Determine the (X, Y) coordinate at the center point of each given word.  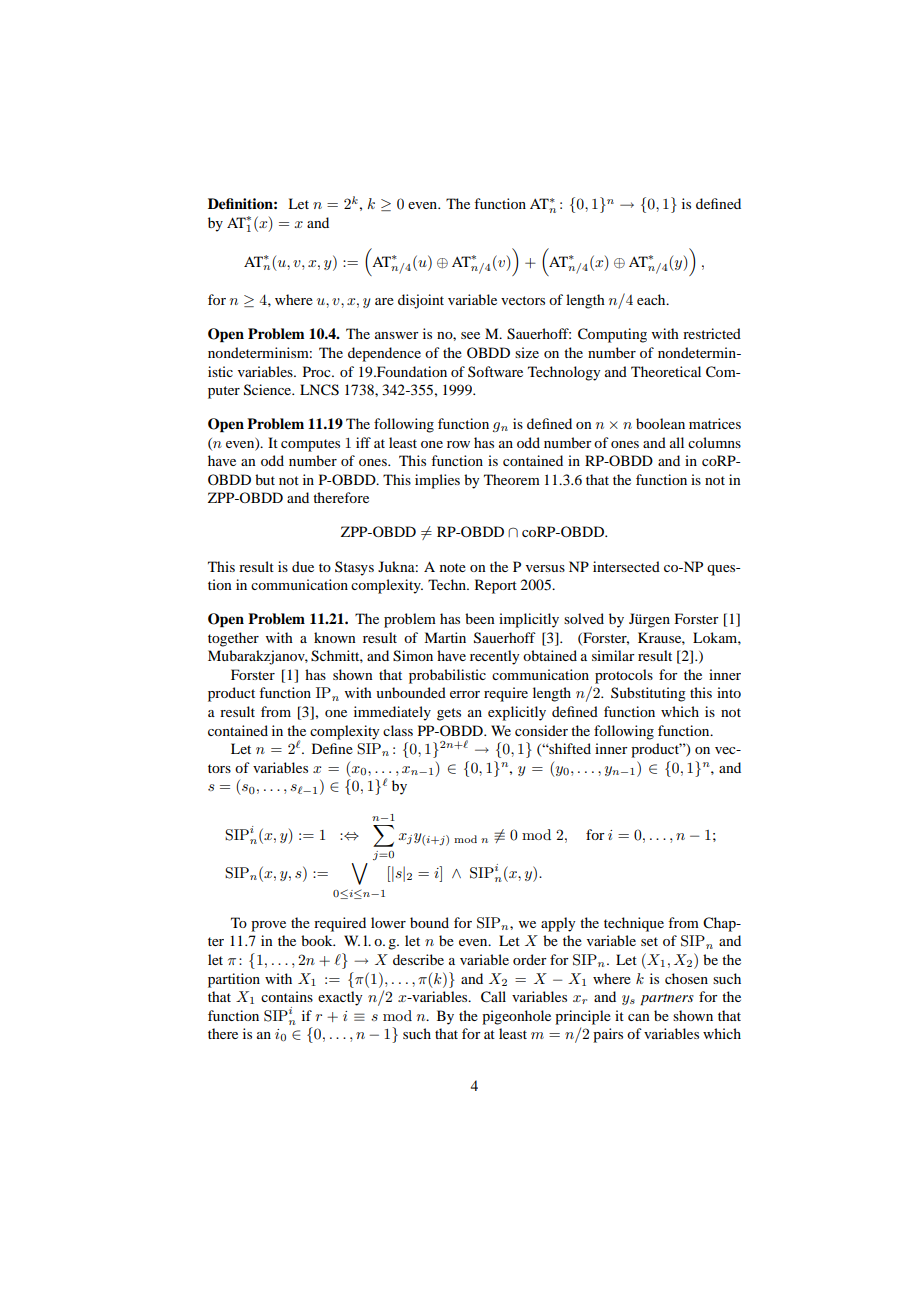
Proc (318, 371)
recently (494, 657)
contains (287, 996)
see (470, 335)
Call (493, 997)
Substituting (648, 694)
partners (667, 1000)
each (652, 299)
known (335, 637)
